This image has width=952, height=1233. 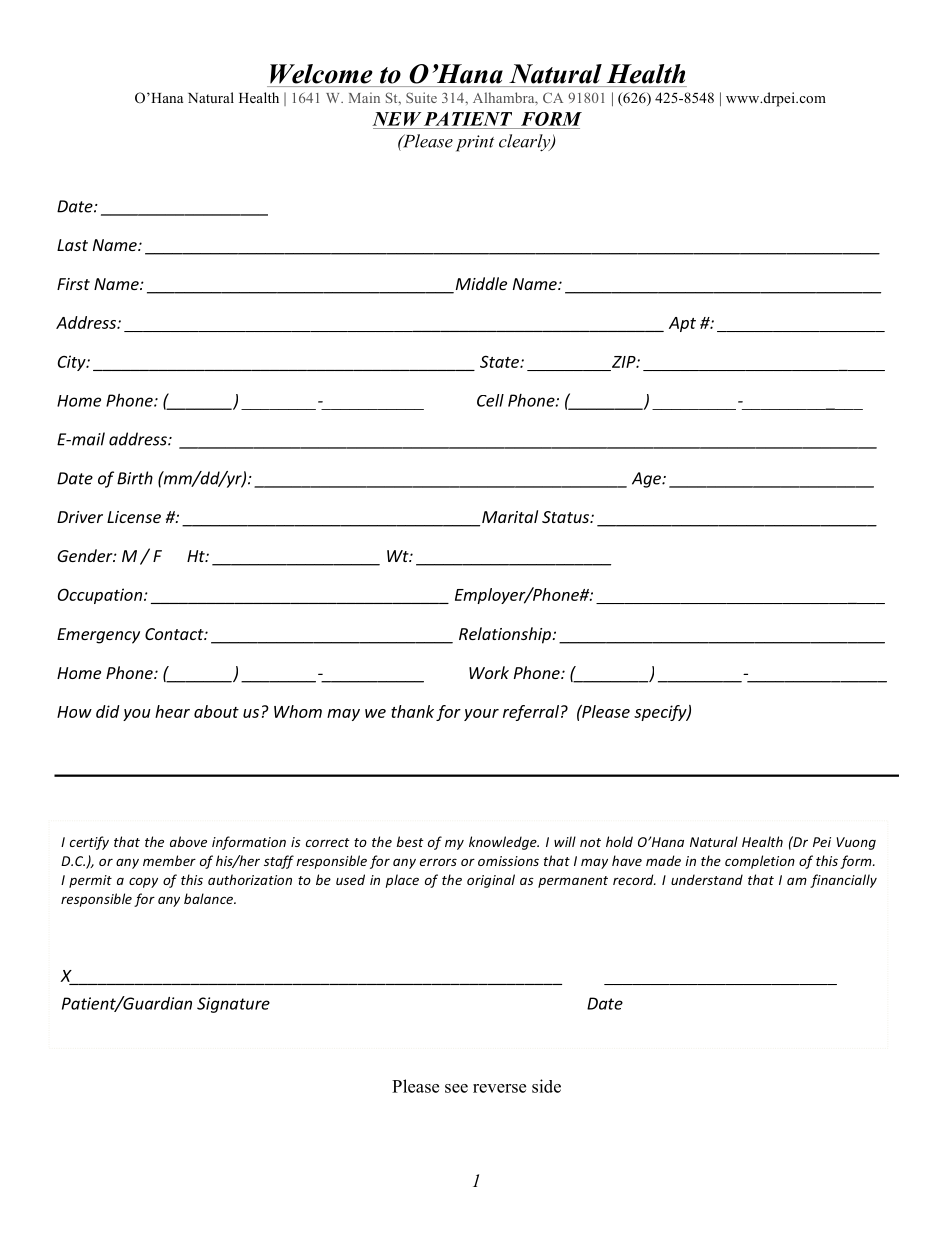 What do you see at coordinates (506, 635) in the image?
I see `Relationship` at bounding box center [506, 635].
